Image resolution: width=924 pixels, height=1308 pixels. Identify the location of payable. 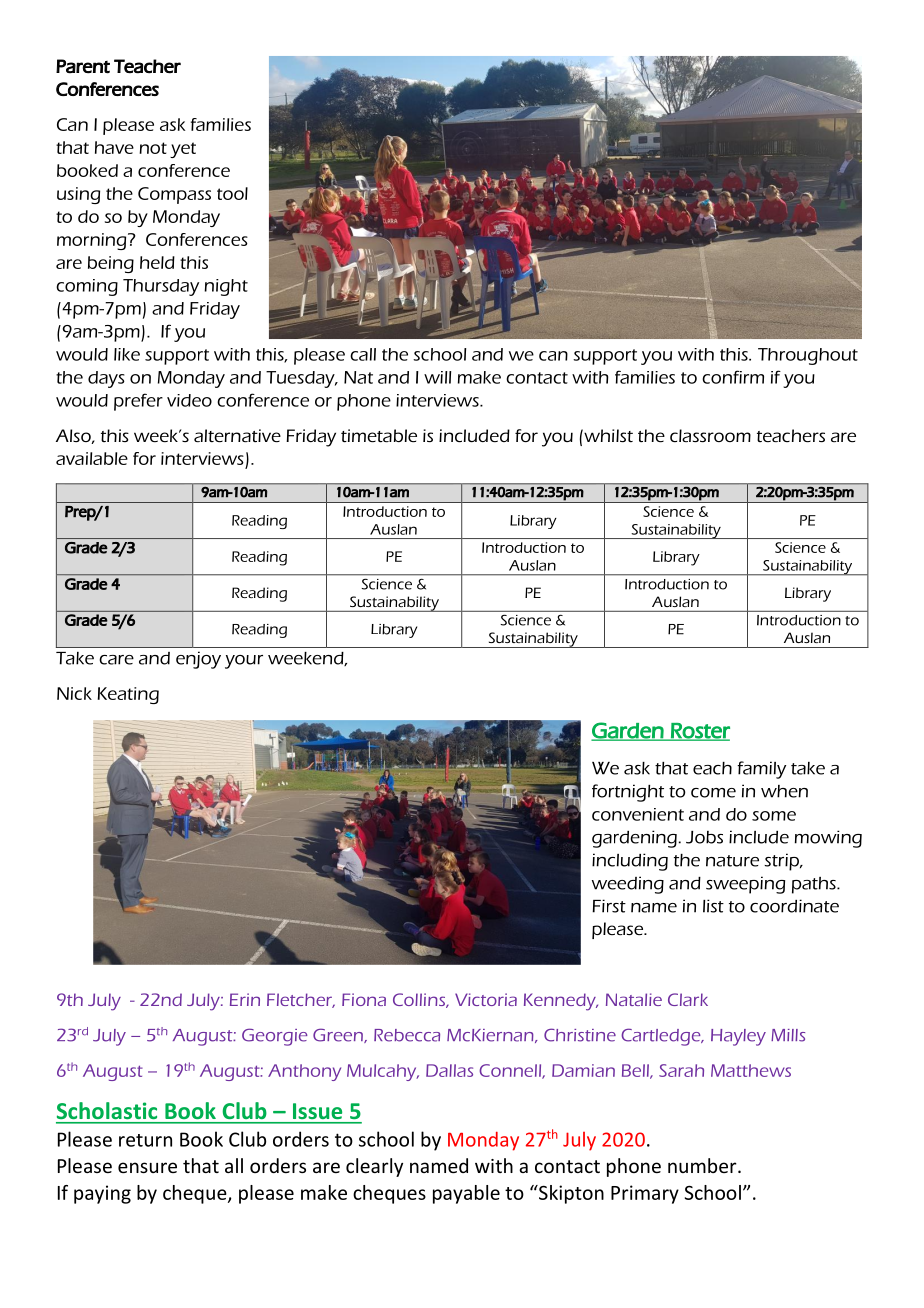
(466, 1194).
